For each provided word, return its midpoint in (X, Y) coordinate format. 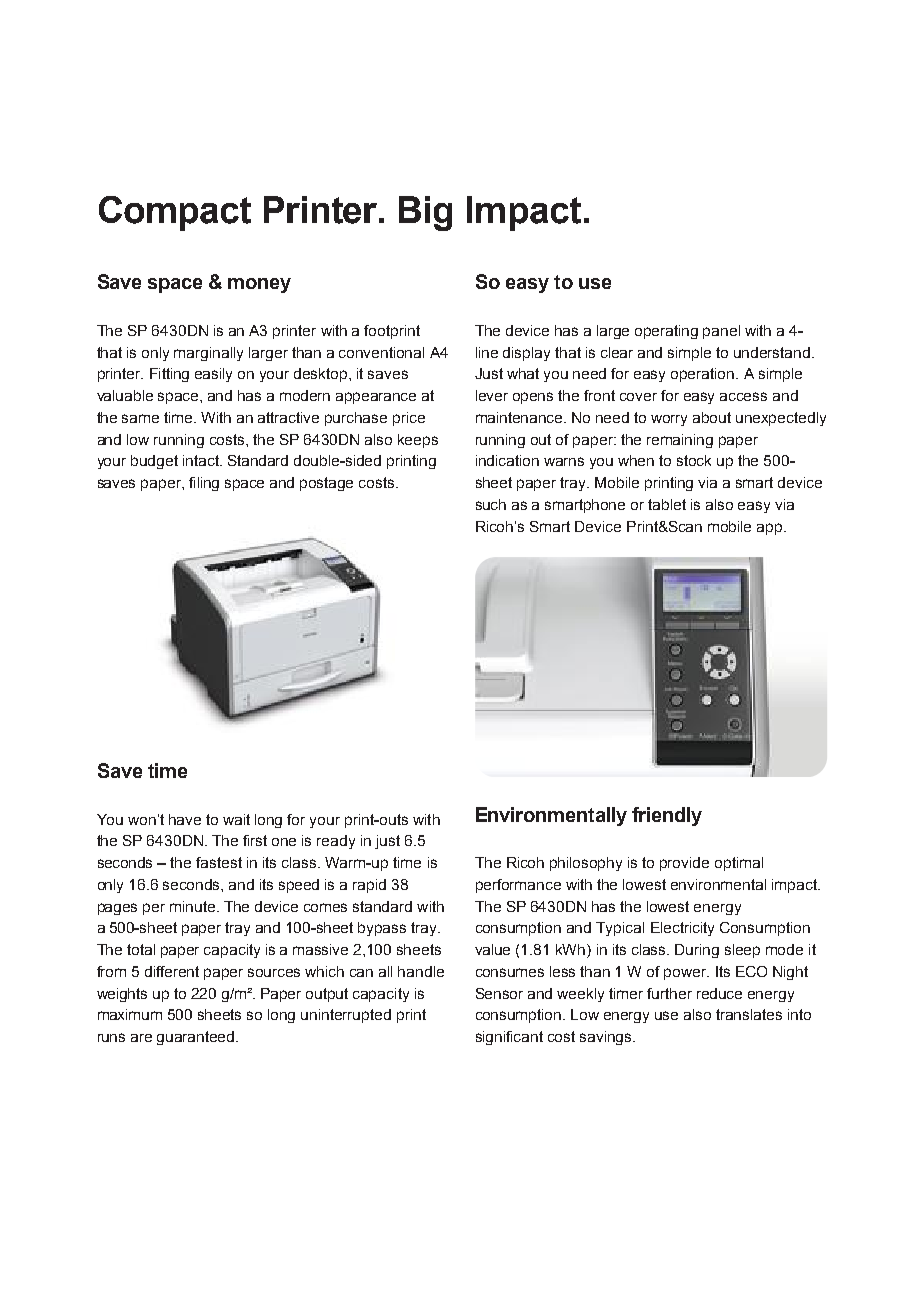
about (712, 417)
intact (202, 460)
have (185, 819)
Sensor (499, 993)
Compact (175, 213)
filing (204, 484)
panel (721, 332)
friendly (667, 816)
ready (336, 842)
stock (694, 460)
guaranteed (197, 1038)
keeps (418, 441)
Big (425, 213)
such (491, 504)
